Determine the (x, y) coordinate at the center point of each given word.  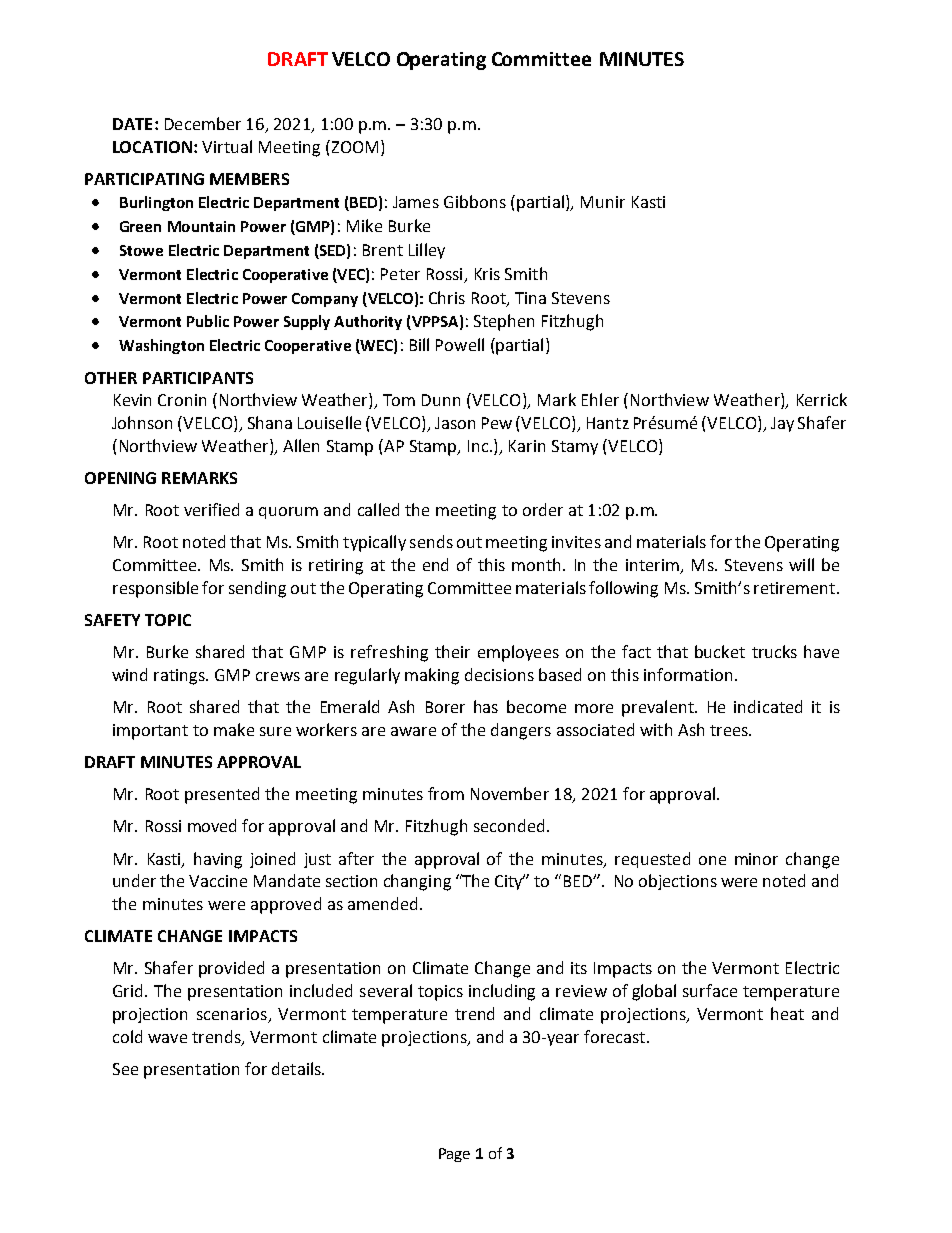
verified (211, 509)
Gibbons (475, 201)
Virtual (227, 146)
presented (222, 795)
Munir (603, 202)
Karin (527, 446)
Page (454, 1155)
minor (756, 859)
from (446, 793)
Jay (782, 424)
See (125, 1069)
